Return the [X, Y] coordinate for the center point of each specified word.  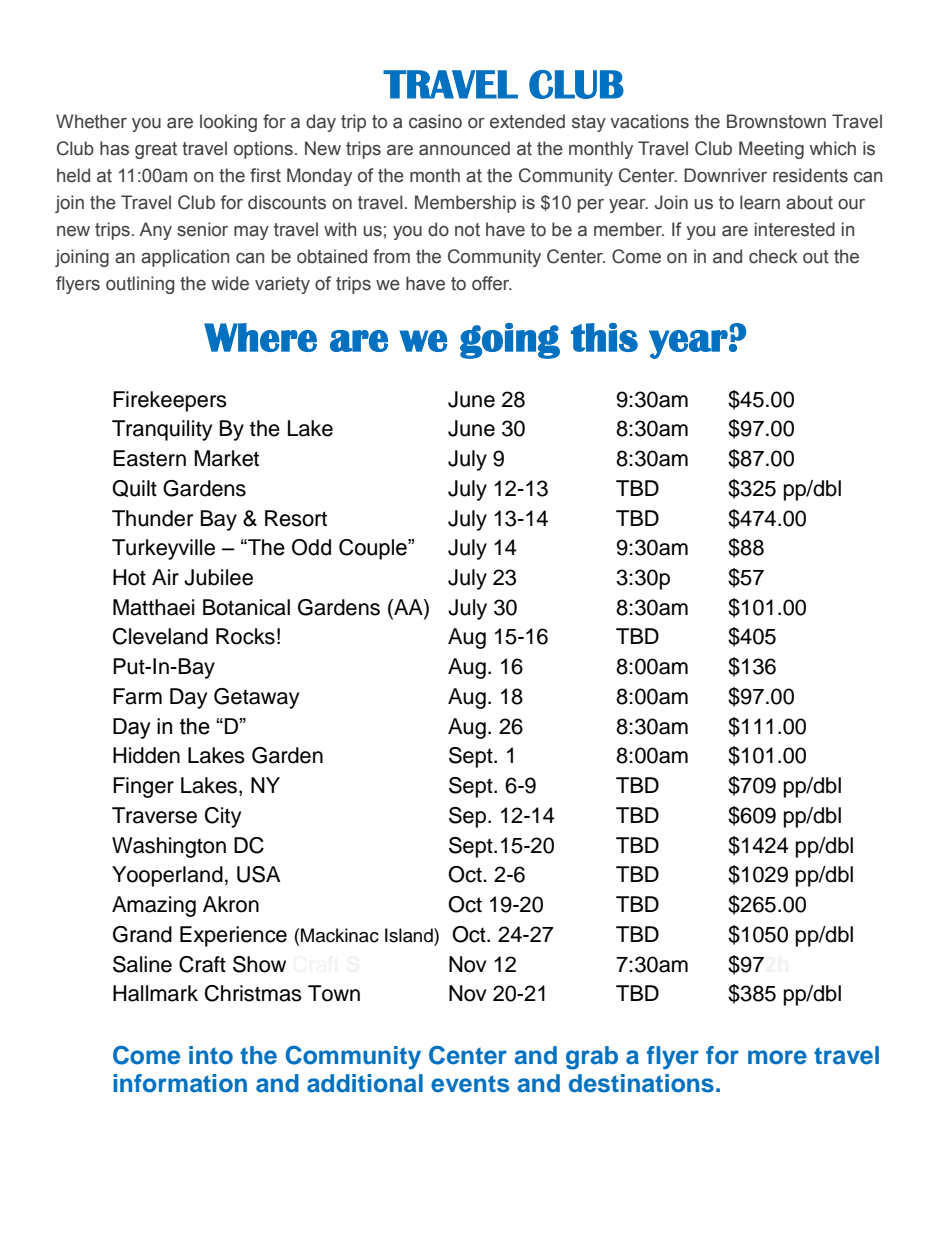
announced [464, 148]
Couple [374, 549]
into [211, 1055]
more [777, 1057]
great [156, 150]
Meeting [771, 150]
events [470, 1084]
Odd [311, 547]
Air [165, 577]
